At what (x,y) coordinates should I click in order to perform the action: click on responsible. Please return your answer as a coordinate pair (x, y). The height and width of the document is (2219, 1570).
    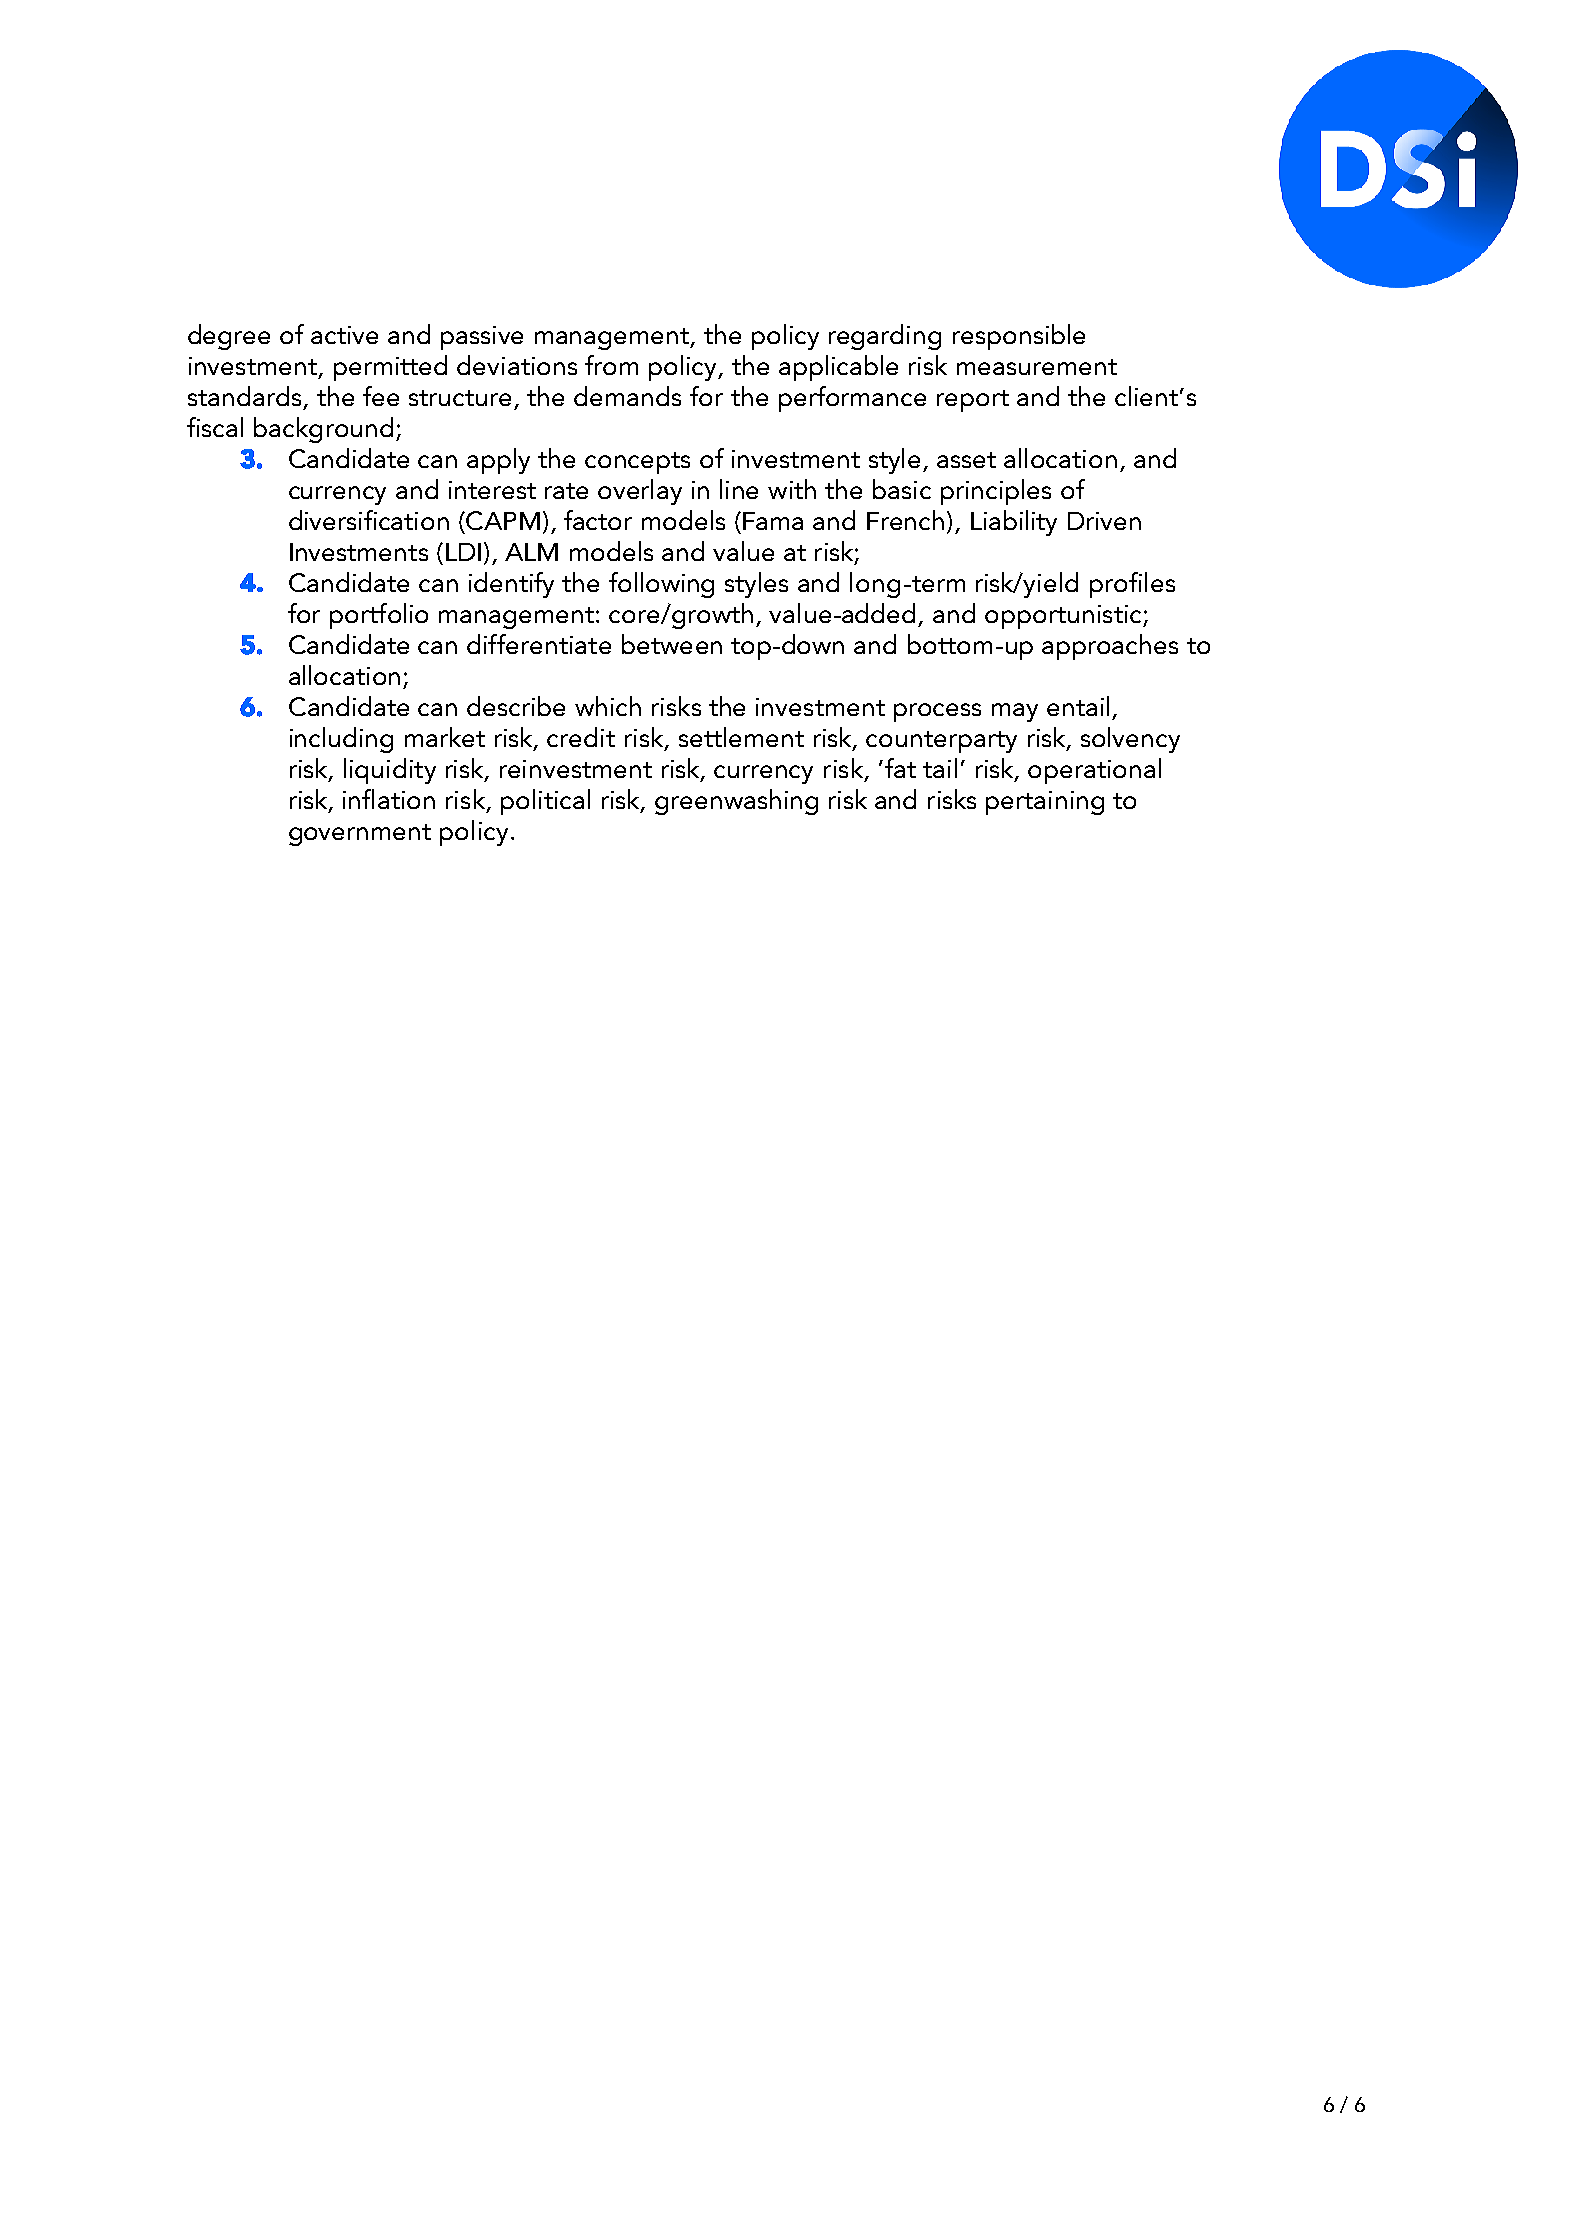
    Looking at the image, I should click on (1019, 337).
